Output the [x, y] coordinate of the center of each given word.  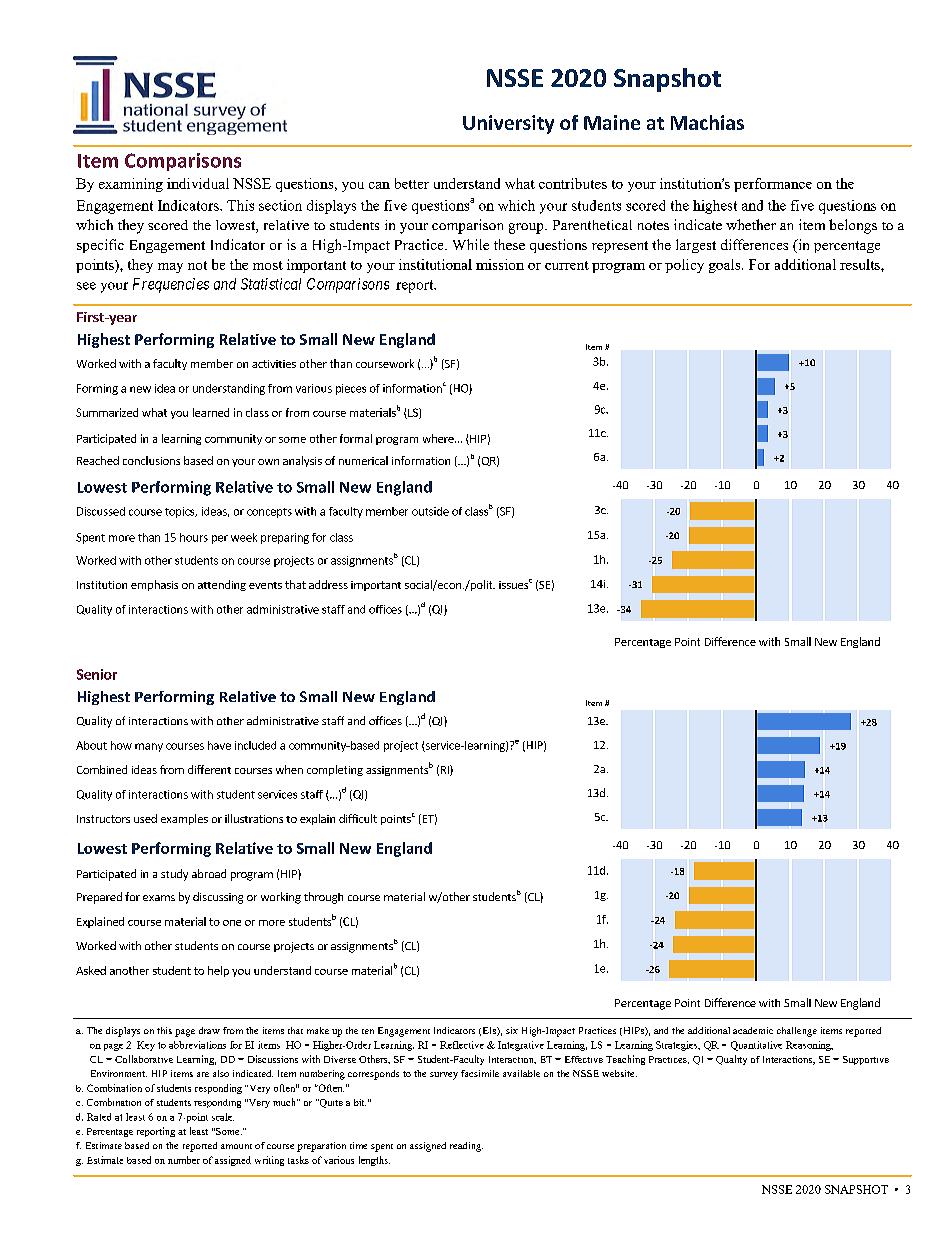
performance [773, 185]
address [328, 584]
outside [430, 511]
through [323, 898]
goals [726, 266]
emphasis [154, 585]
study [174, 875]
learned [211, 412]
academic [753, 1030]
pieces [351, 389]
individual [198, 183]
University [508, 124]
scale [223, 1117]
